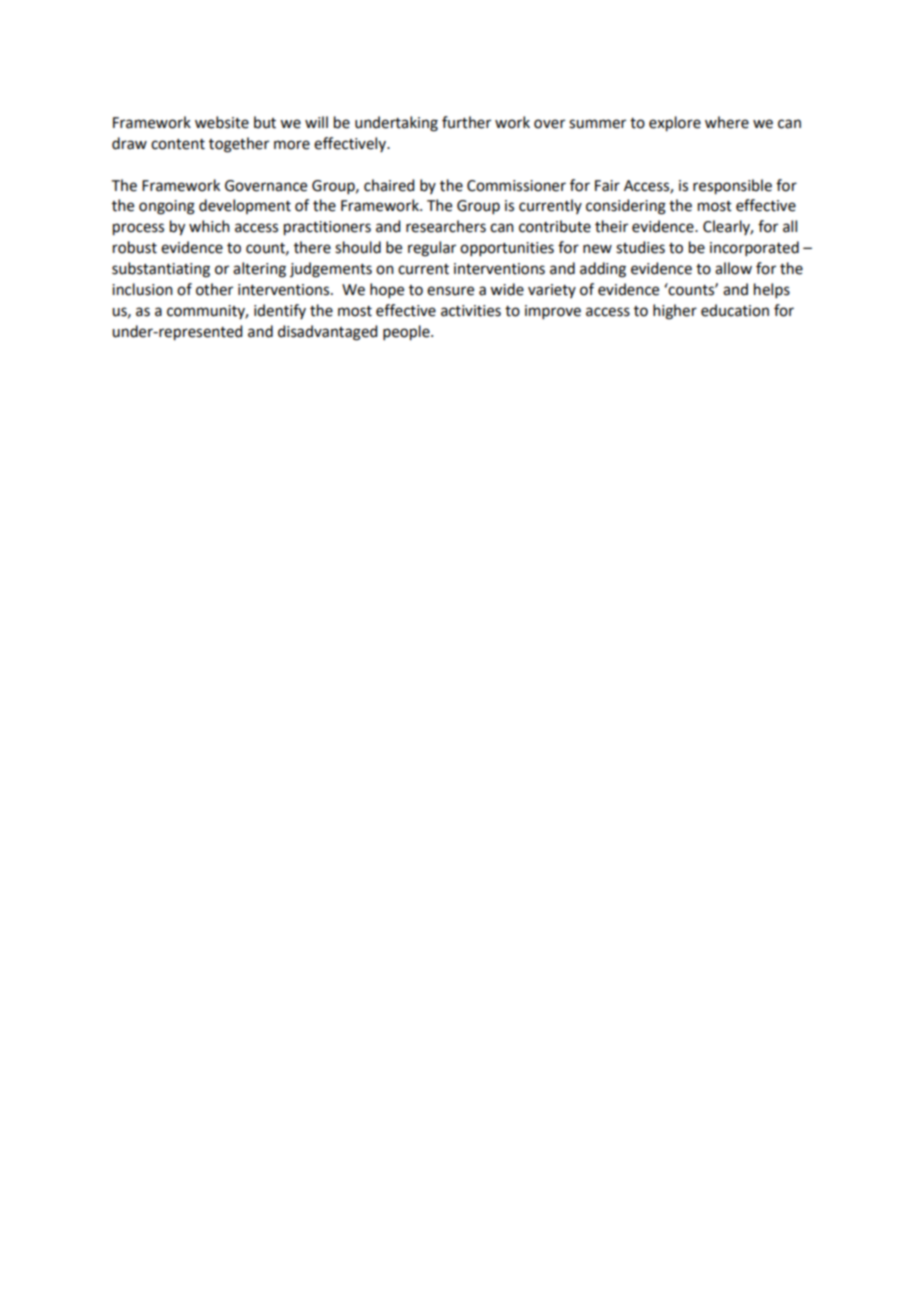  What do you see at coordinates (446, 226) in the screenshot?
I see `researchers` at bounding box center [446, 226].
